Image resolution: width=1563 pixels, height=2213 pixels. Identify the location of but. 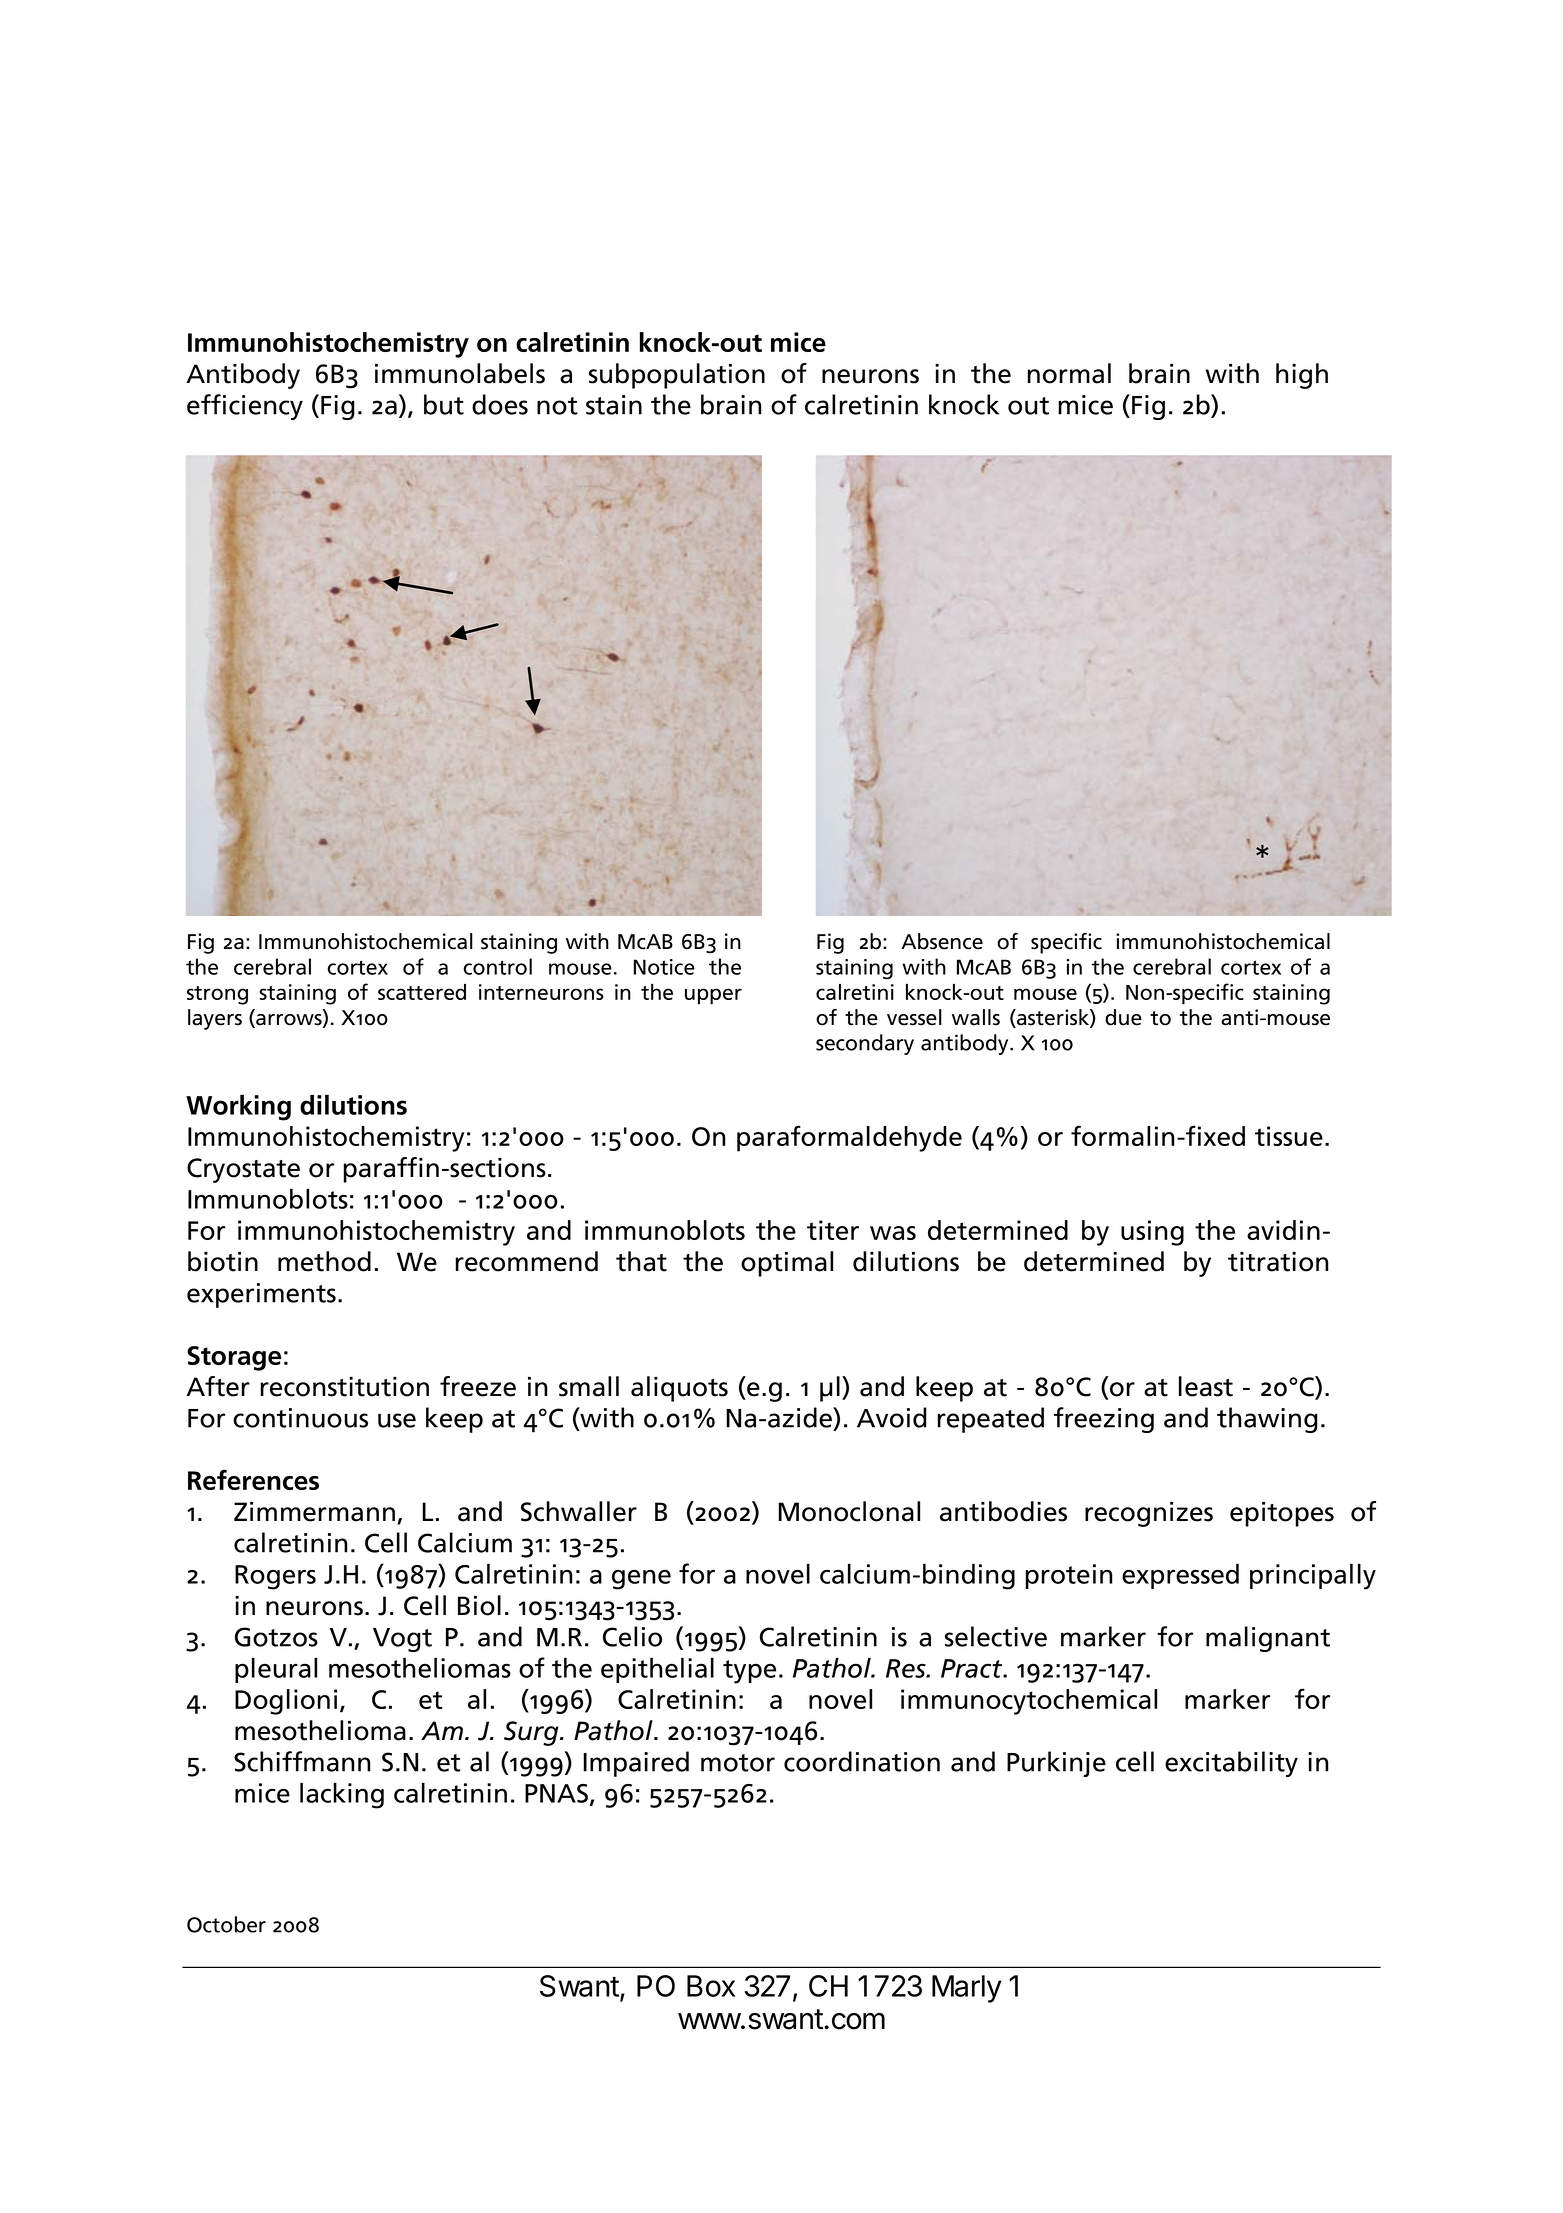
(444, 404).
